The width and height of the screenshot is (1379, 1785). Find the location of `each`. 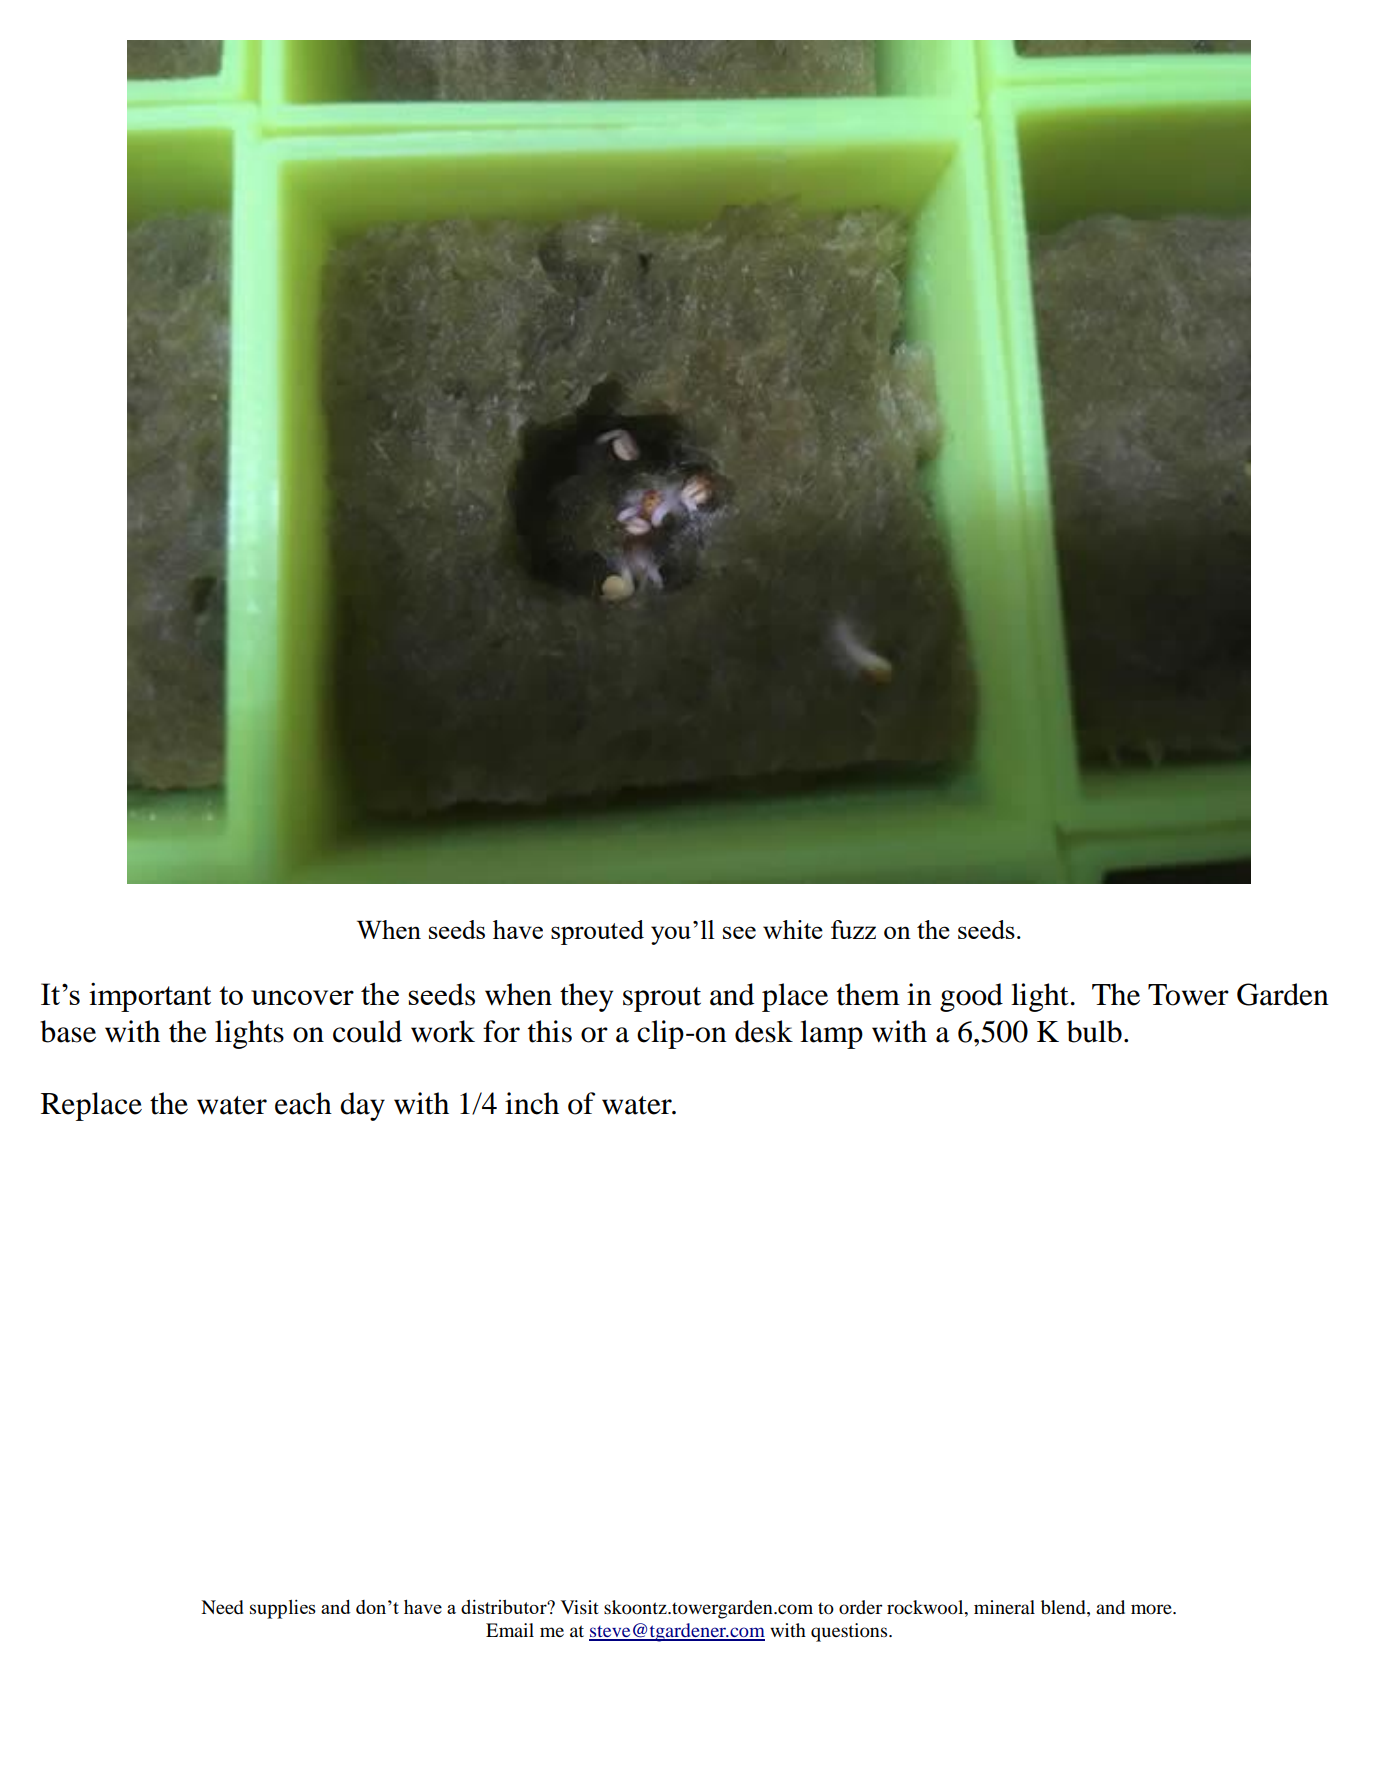

each is located at coordinates (303, 1103).
